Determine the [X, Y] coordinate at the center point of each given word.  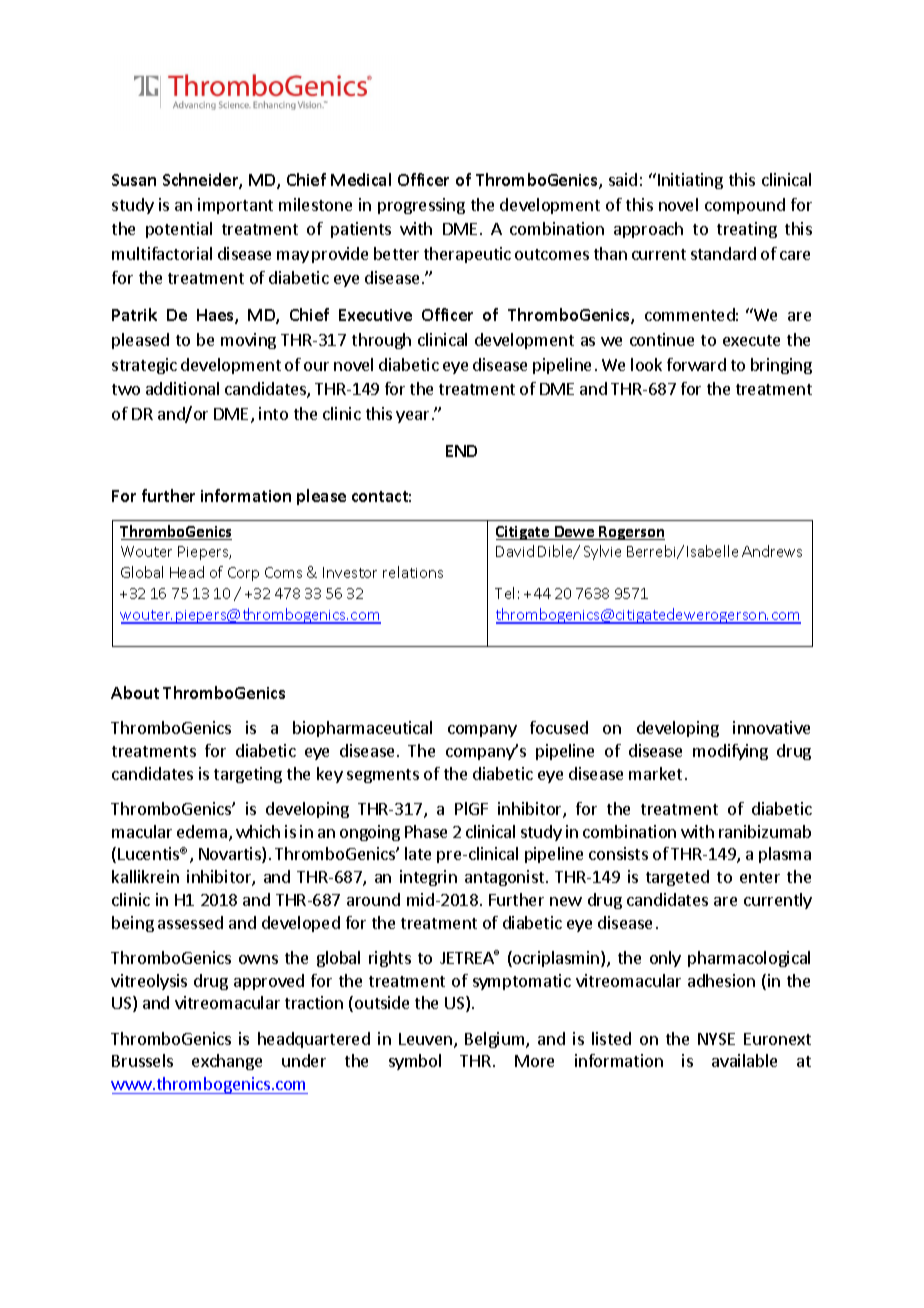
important [235, 206]
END [461, 451]
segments [383, 776]
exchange [227, 1062]
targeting [248, 775]
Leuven [425, 1039]
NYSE [716, 1039]
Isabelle [712, 551]
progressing [421, 206]
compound [745, 206]
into [273, 413]
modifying [730, 752]
